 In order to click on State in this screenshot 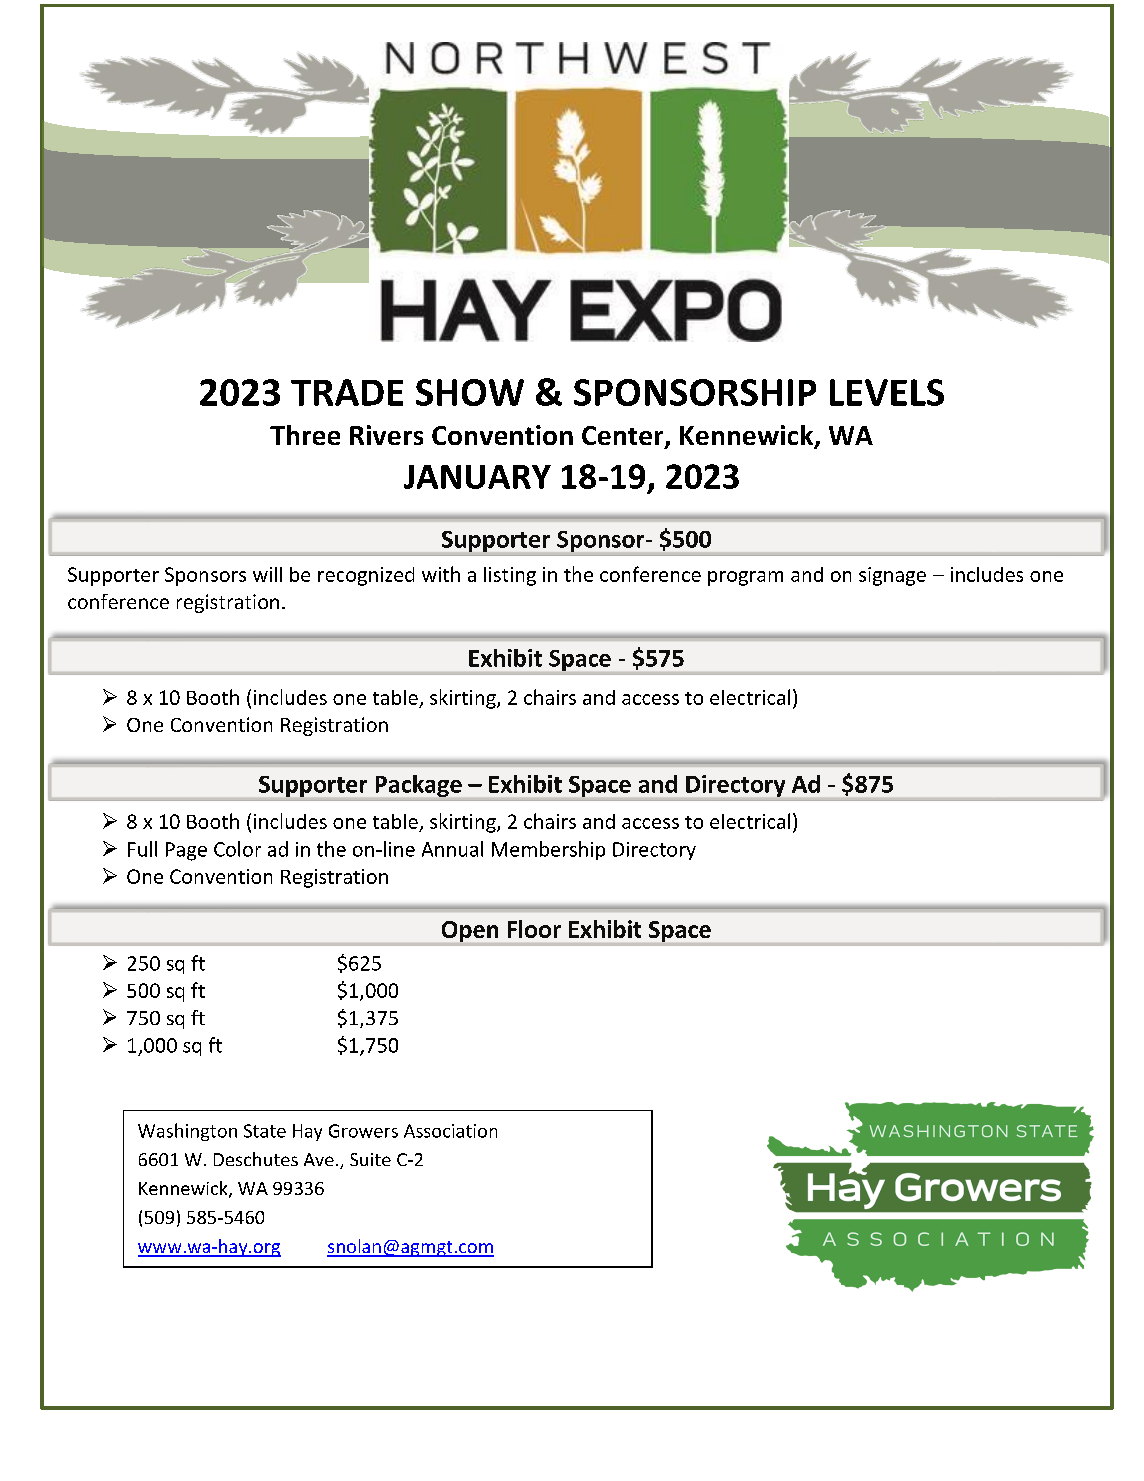, I will do `click(265, 1131)`.
